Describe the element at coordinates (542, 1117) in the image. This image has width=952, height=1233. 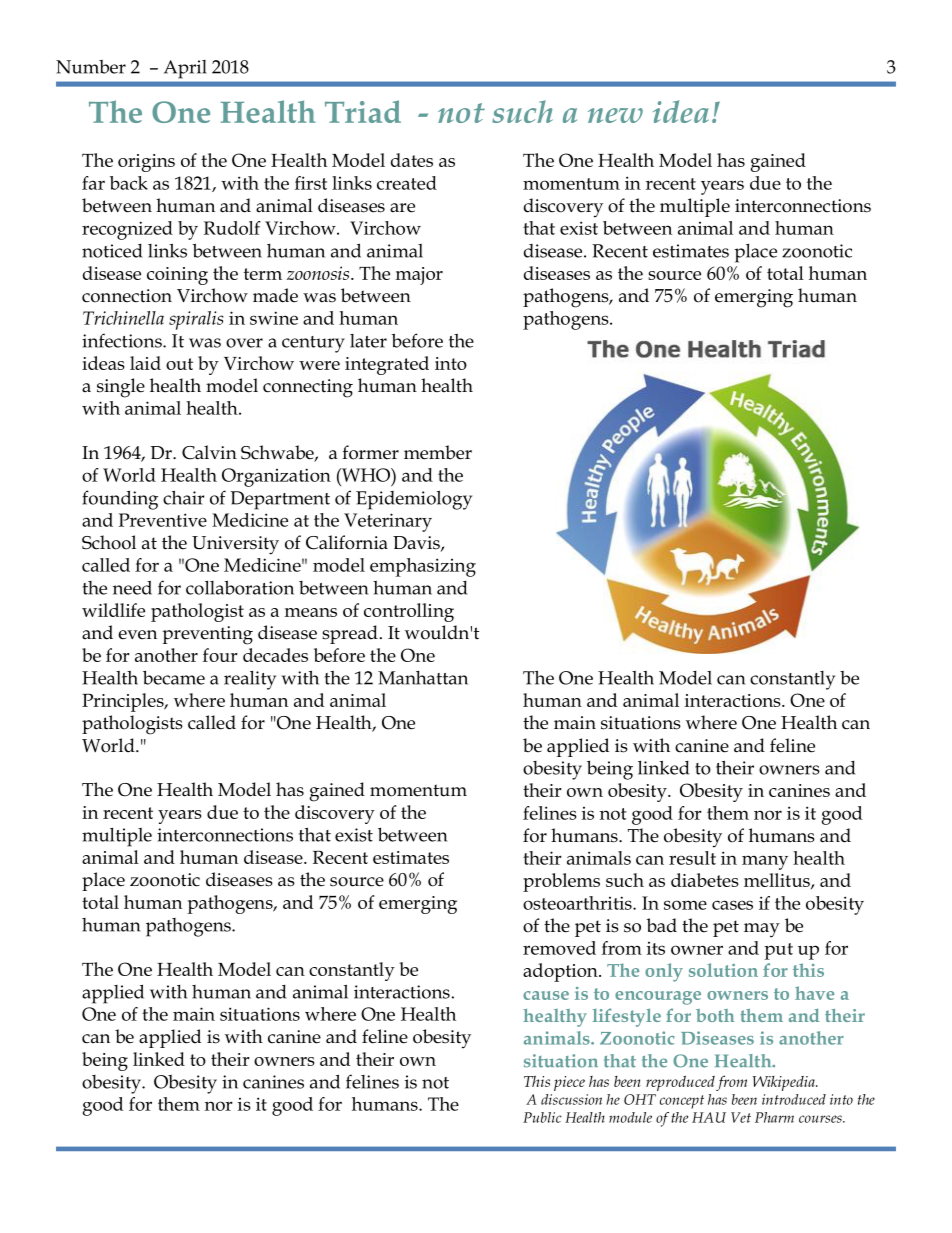
I see `Public` at that location.
